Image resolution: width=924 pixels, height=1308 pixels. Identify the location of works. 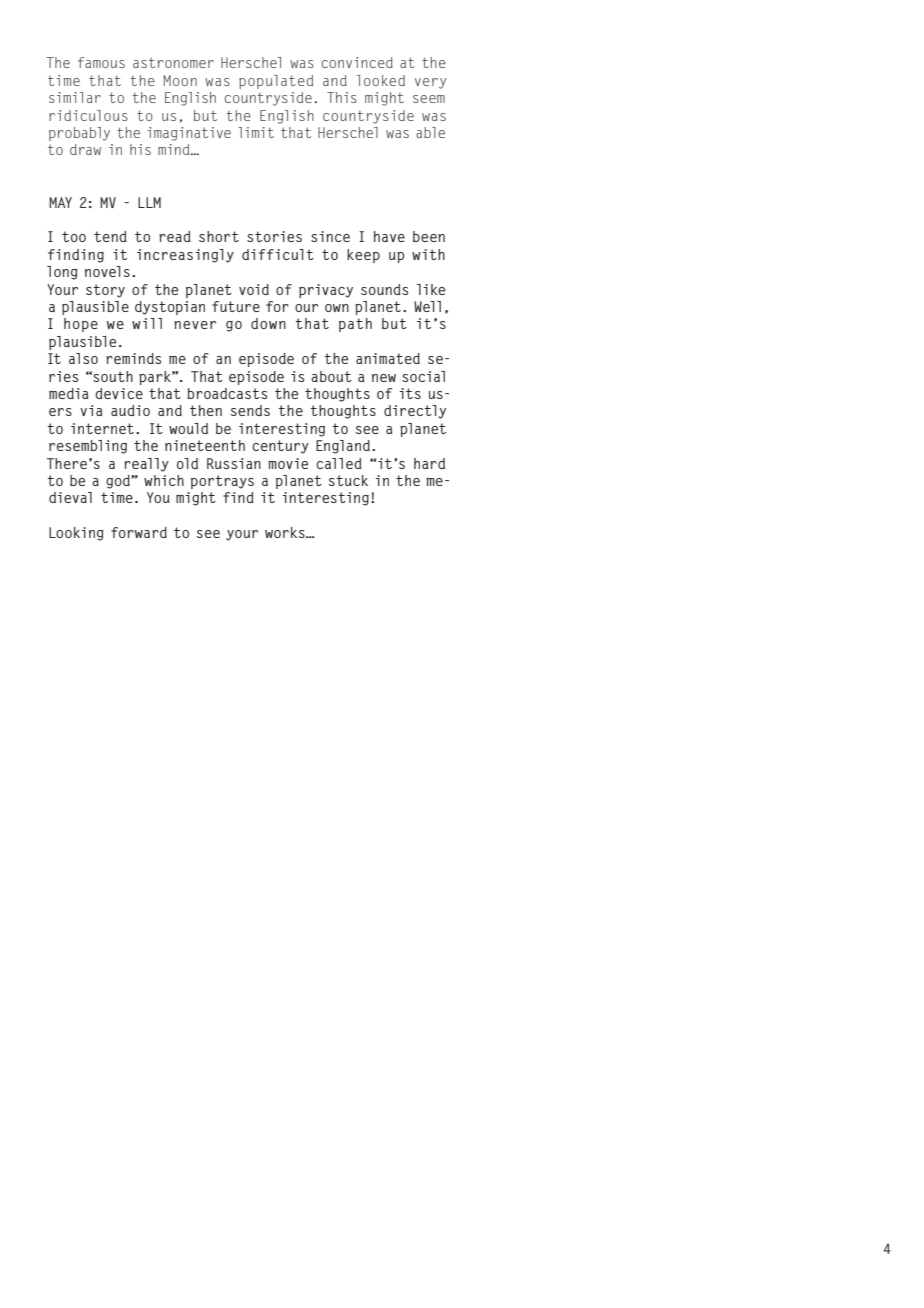
(286, 532).
